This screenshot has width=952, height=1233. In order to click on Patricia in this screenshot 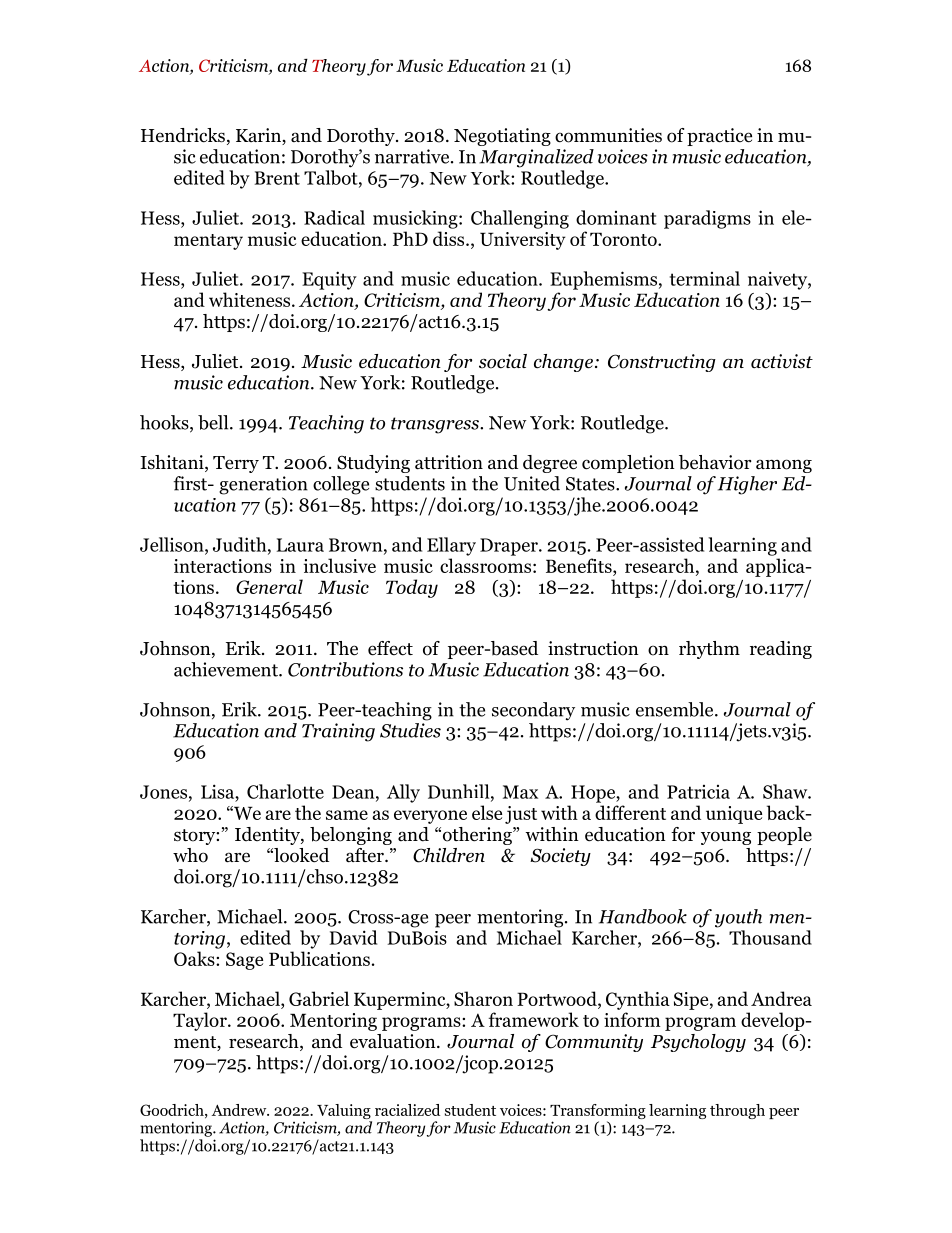, I will do `click(698, 792)`.
